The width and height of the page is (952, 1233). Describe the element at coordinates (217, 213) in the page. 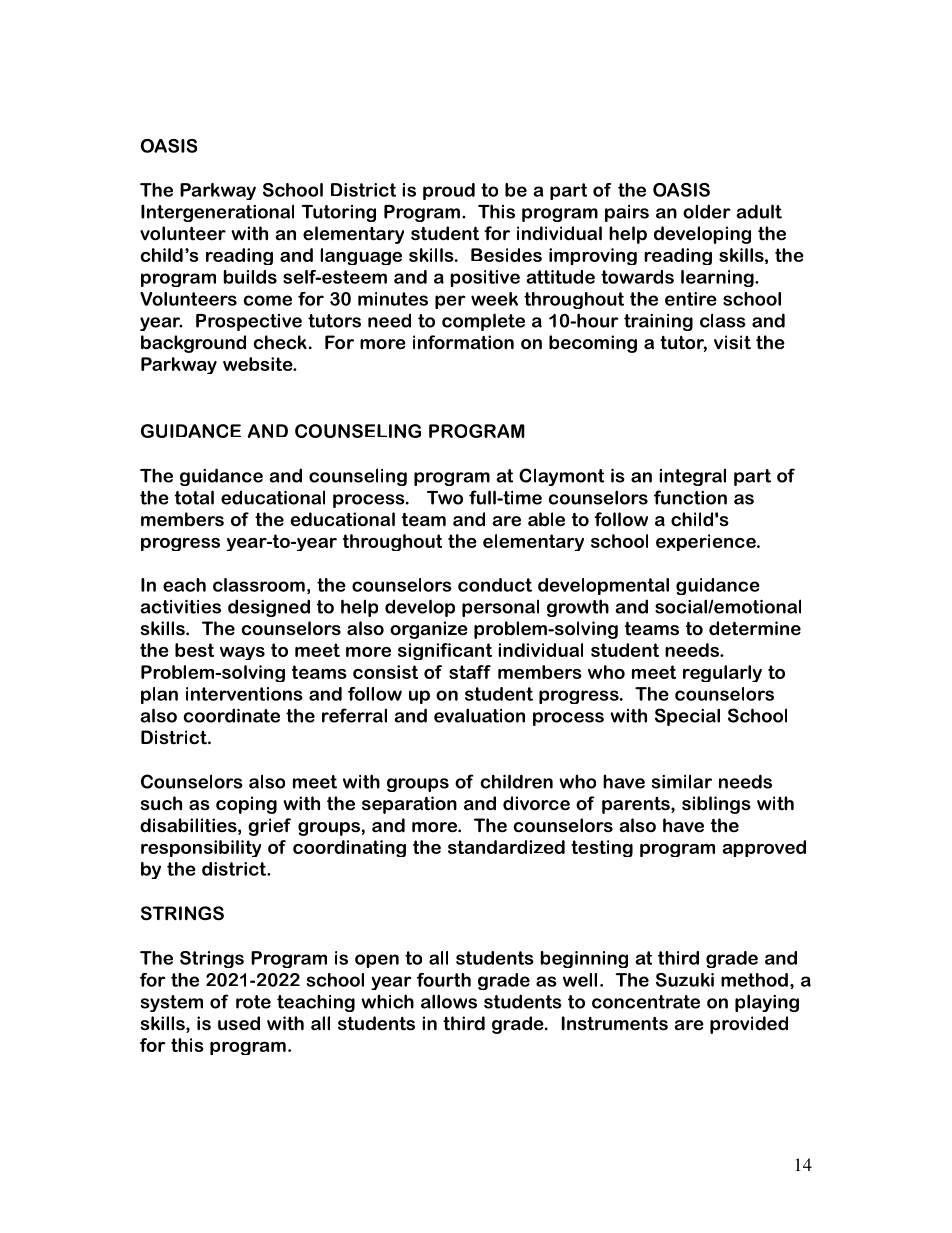

I see `Intergenerational` at that location.
